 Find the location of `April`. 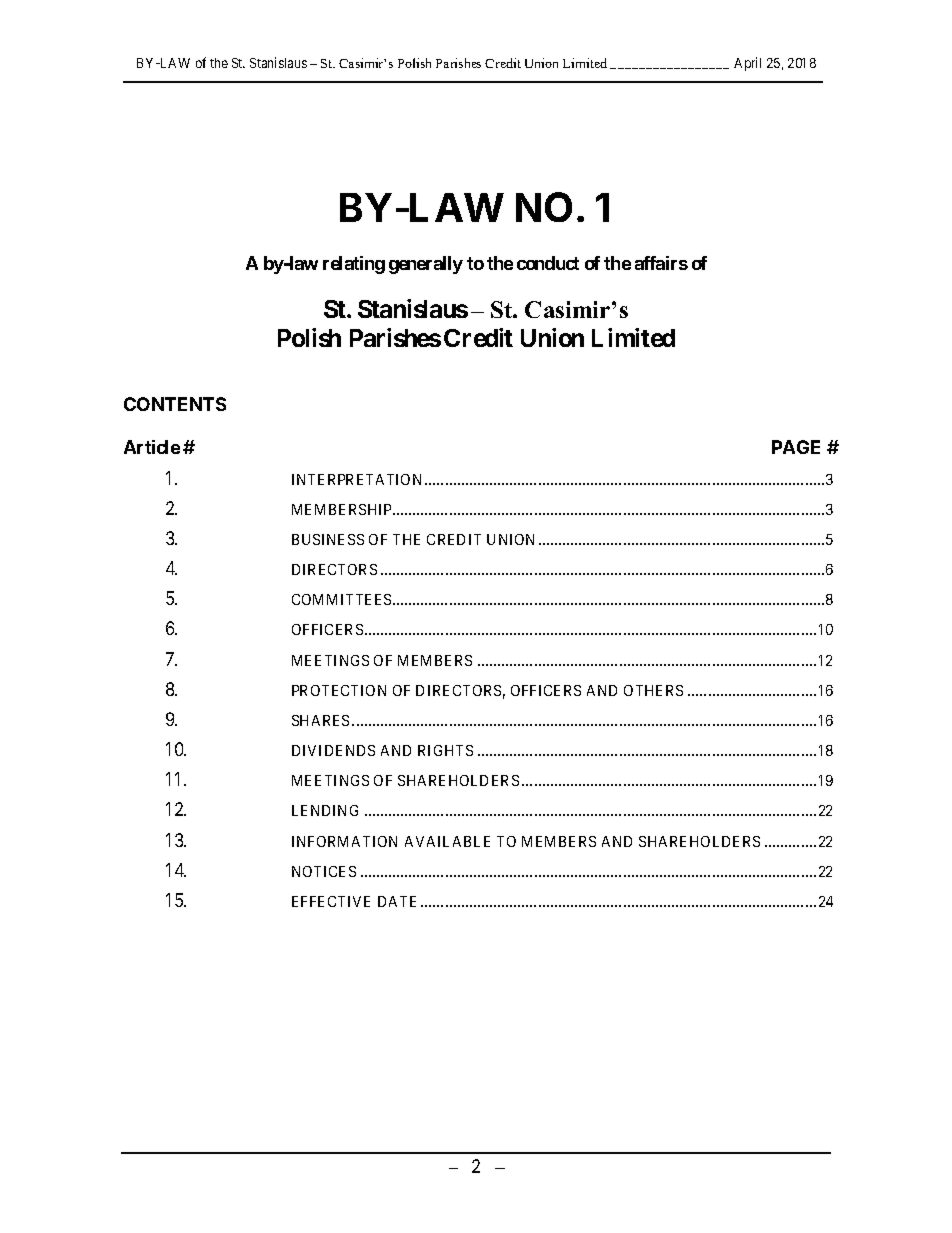

April is located at coordinates (747, 64).
